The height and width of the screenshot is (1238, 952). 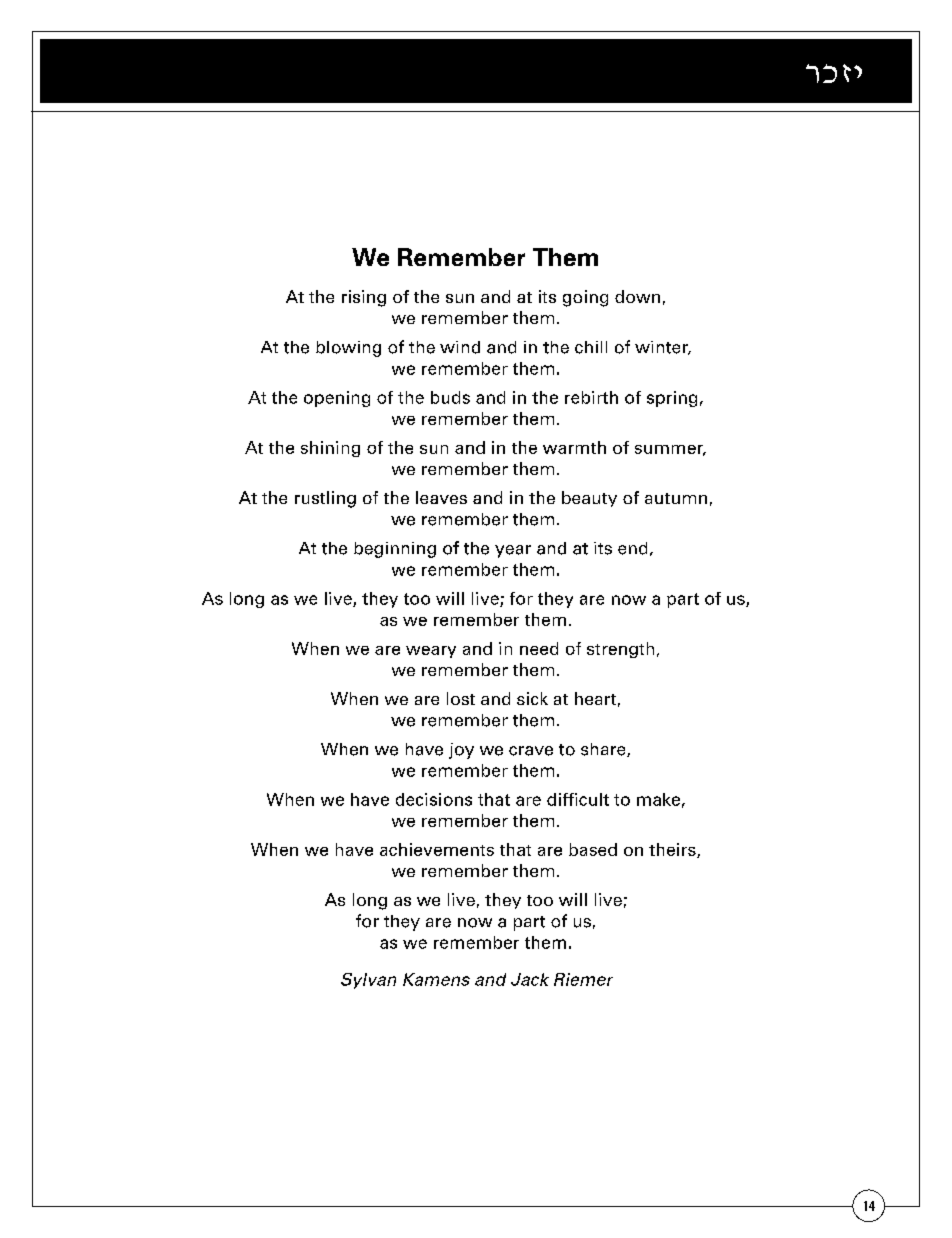 I want to click on Jack, so click(x=530, y=979).
